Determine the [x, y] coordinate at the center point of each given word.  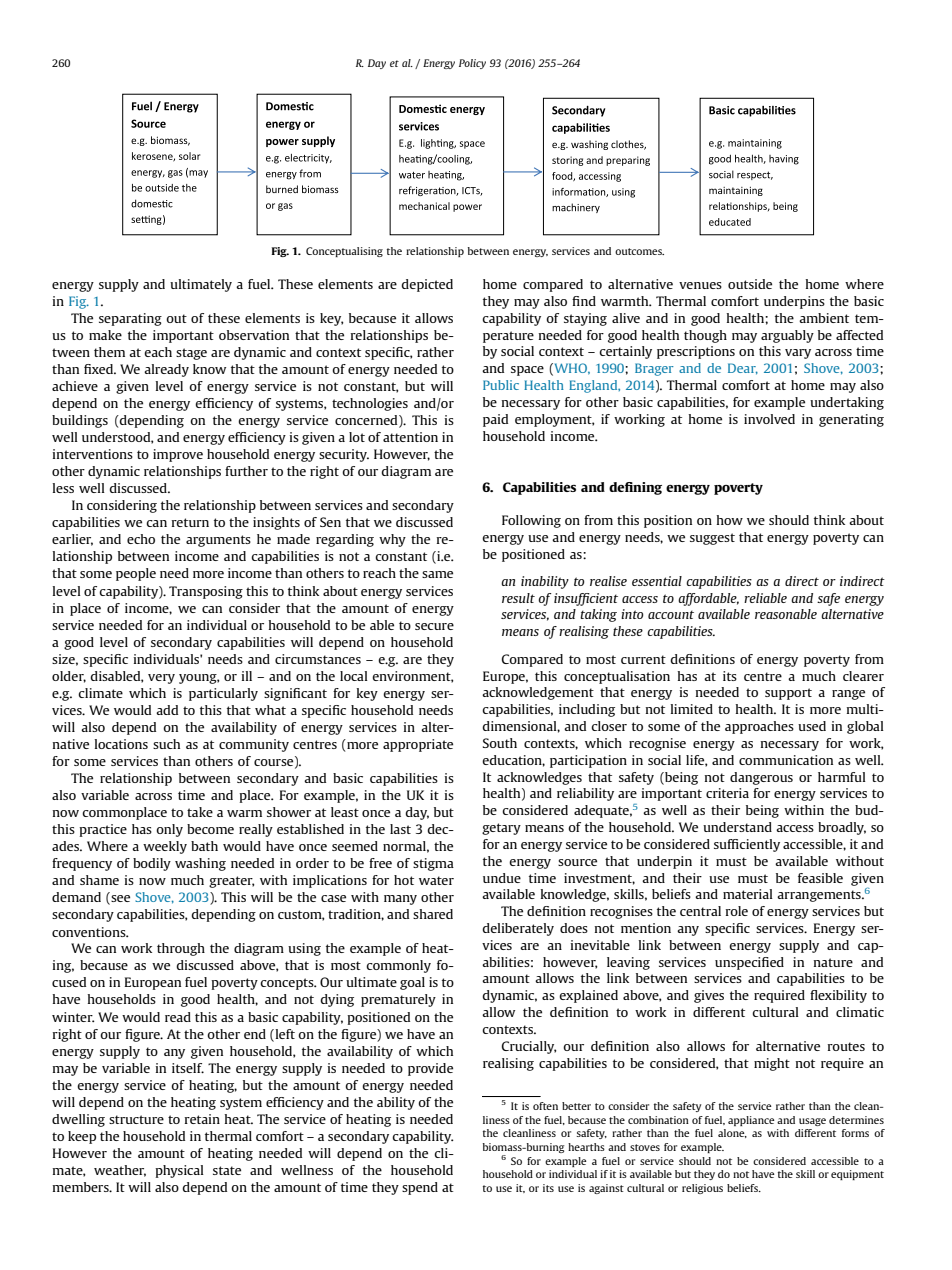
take [200, 812]
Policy [472, 64]
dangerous [761, 778]
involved [769, 419]
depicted [427, 285]
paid [495, 420]
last [400, 829]
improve [178, 455]
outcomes [639, 251]
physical [179, 1171]
